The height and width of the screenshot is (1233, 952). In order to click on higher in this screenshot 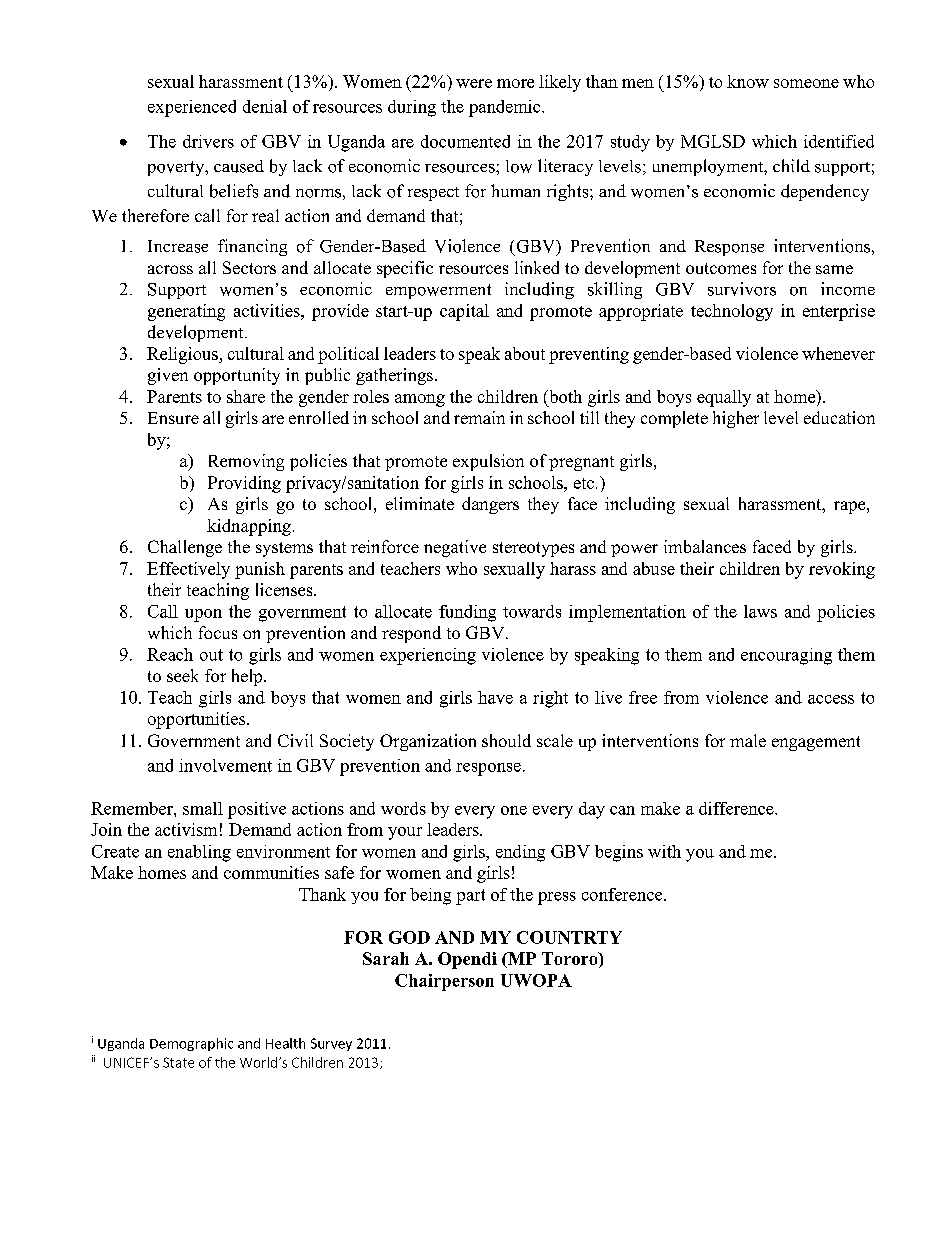, I will do `click(736, 419)`.
